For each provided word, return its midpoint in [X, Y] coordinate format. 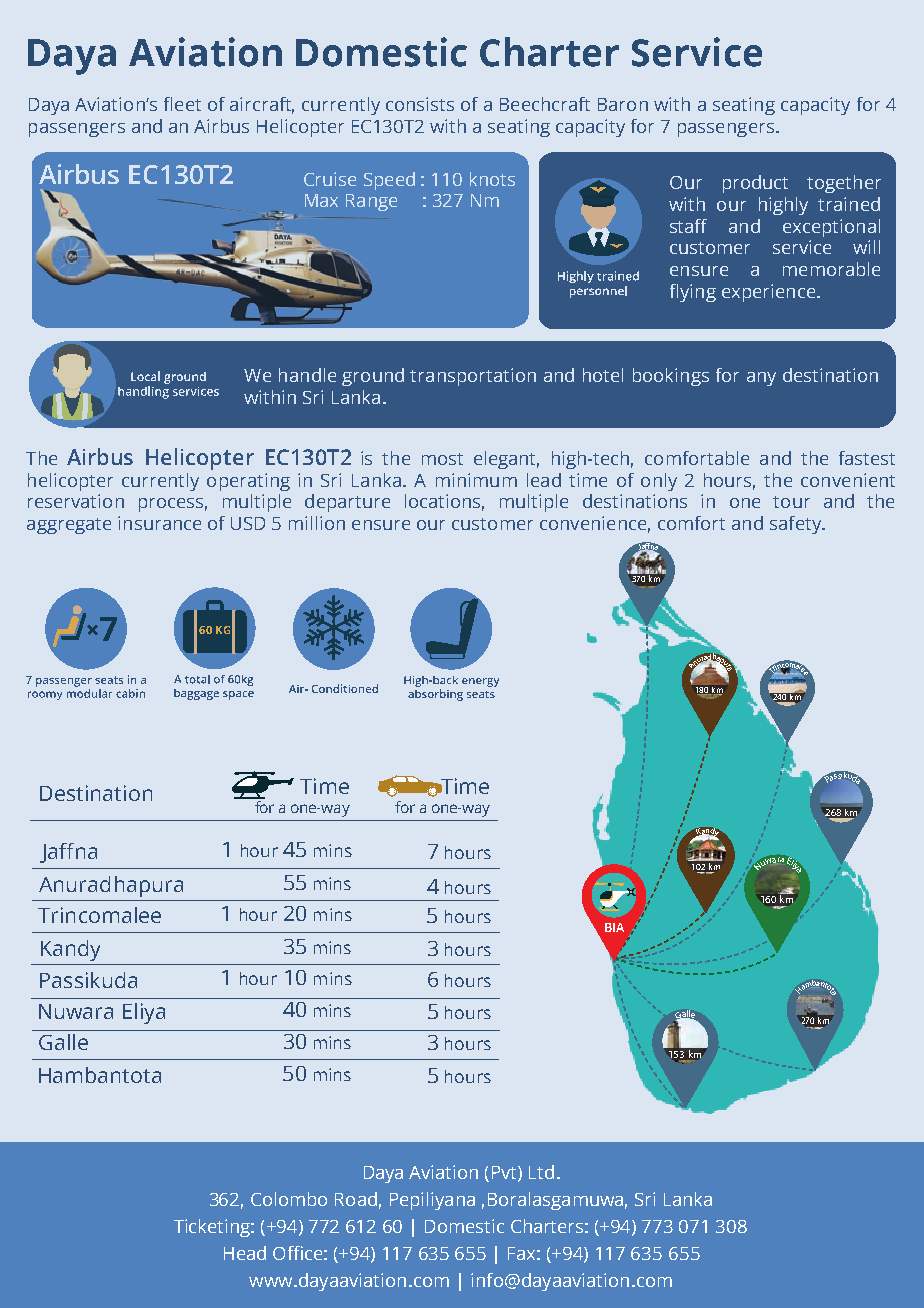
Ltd [541, 1172]
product [755, 184]
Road [356, 1199]
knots [492, 179]
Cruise [330, 179]
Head [245, 1253]
